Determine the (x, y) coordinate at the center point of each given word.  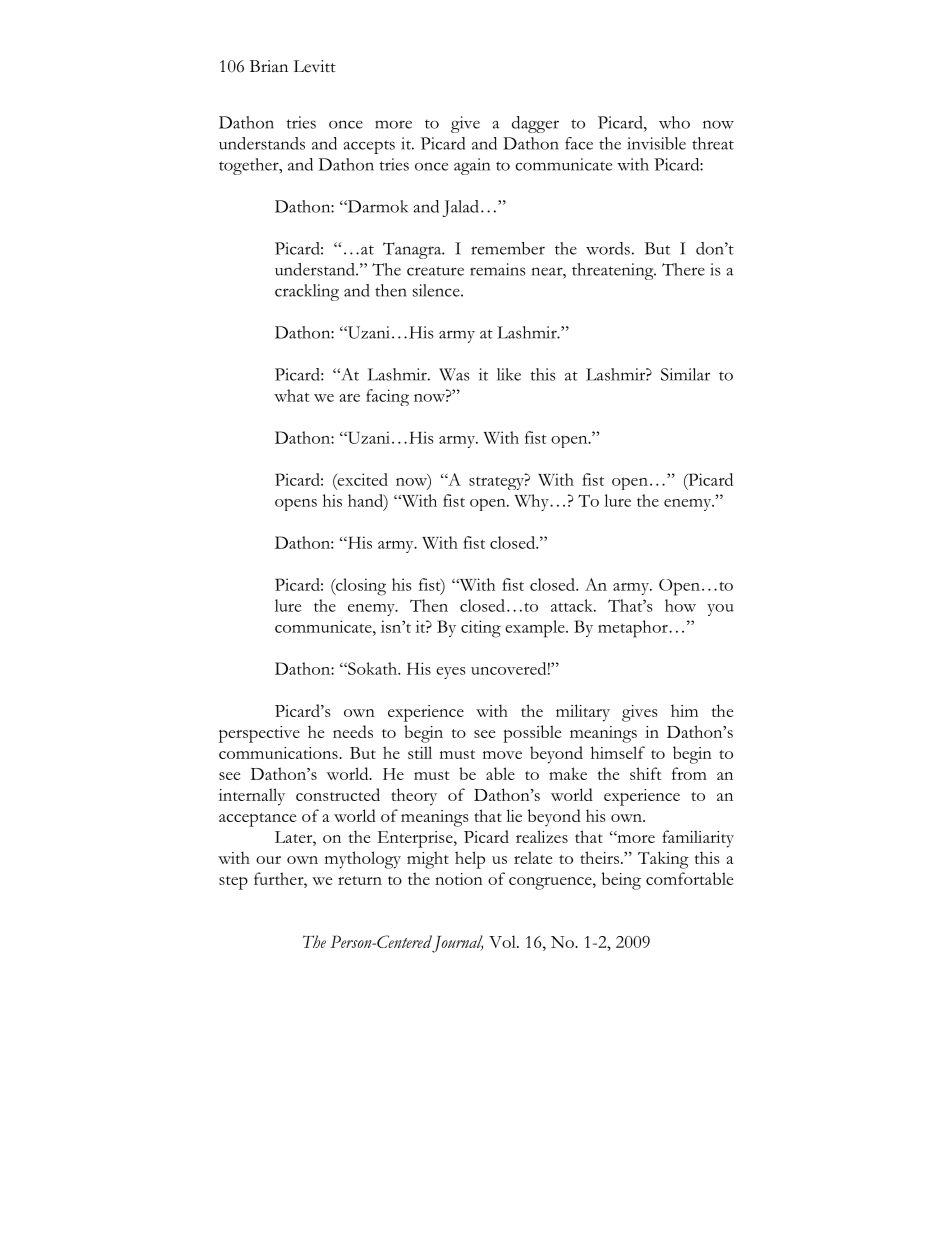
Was (454, 374)
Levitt (315, 66)
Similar (685, 374)
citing (481, 629)
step (233, 883)
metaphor (634, 629)
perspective (259, 734)
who (674, 122)
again (472, 166)
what (292, 395)
